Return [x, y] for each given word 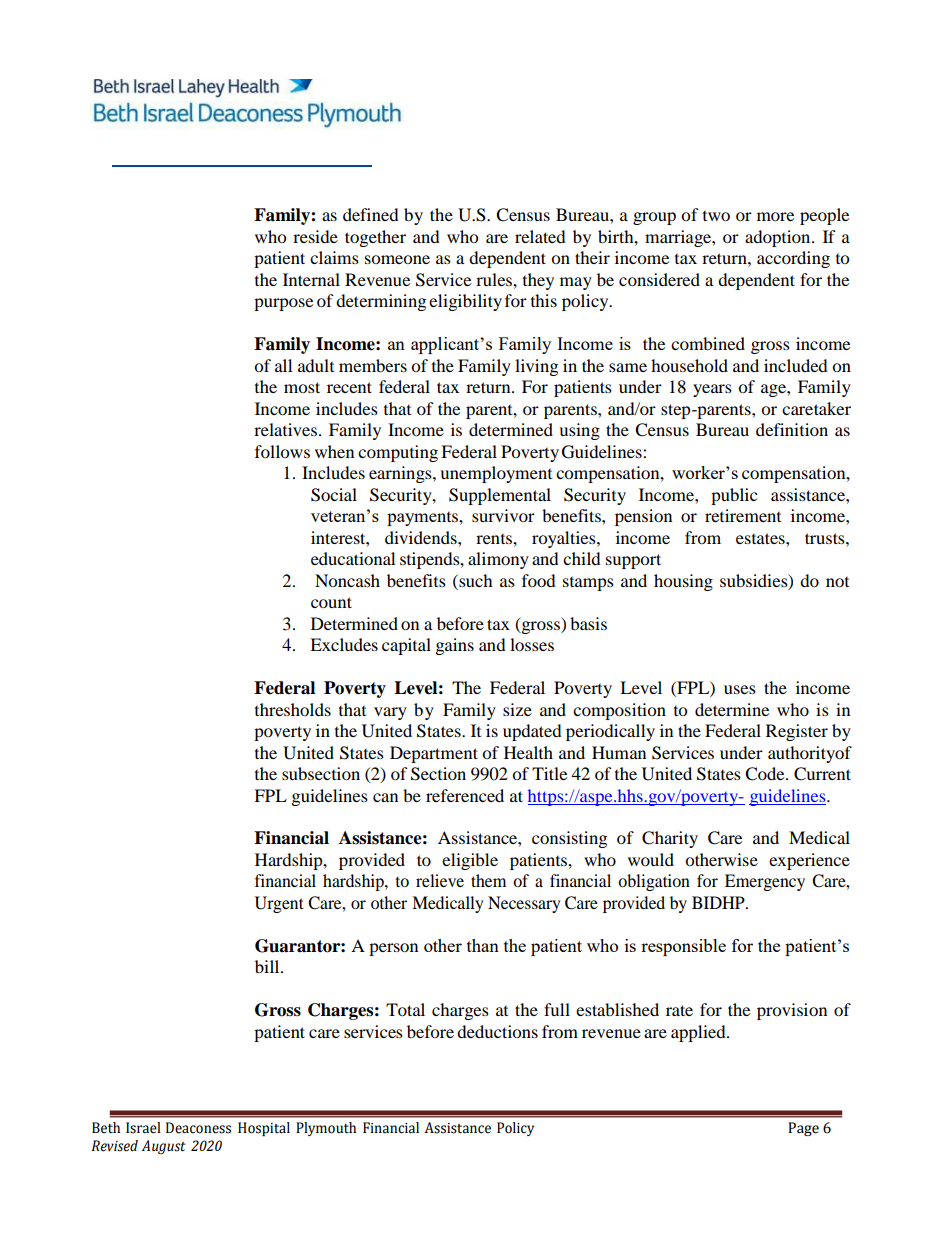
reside [315, 236]
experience [809, 861]
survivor [503, 515]
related [540, 236]
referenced [465, 795]
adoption [779, 238]
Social [334, 495]
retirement [743, 515]
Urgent [279, 904]
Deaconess [198, 1128]
